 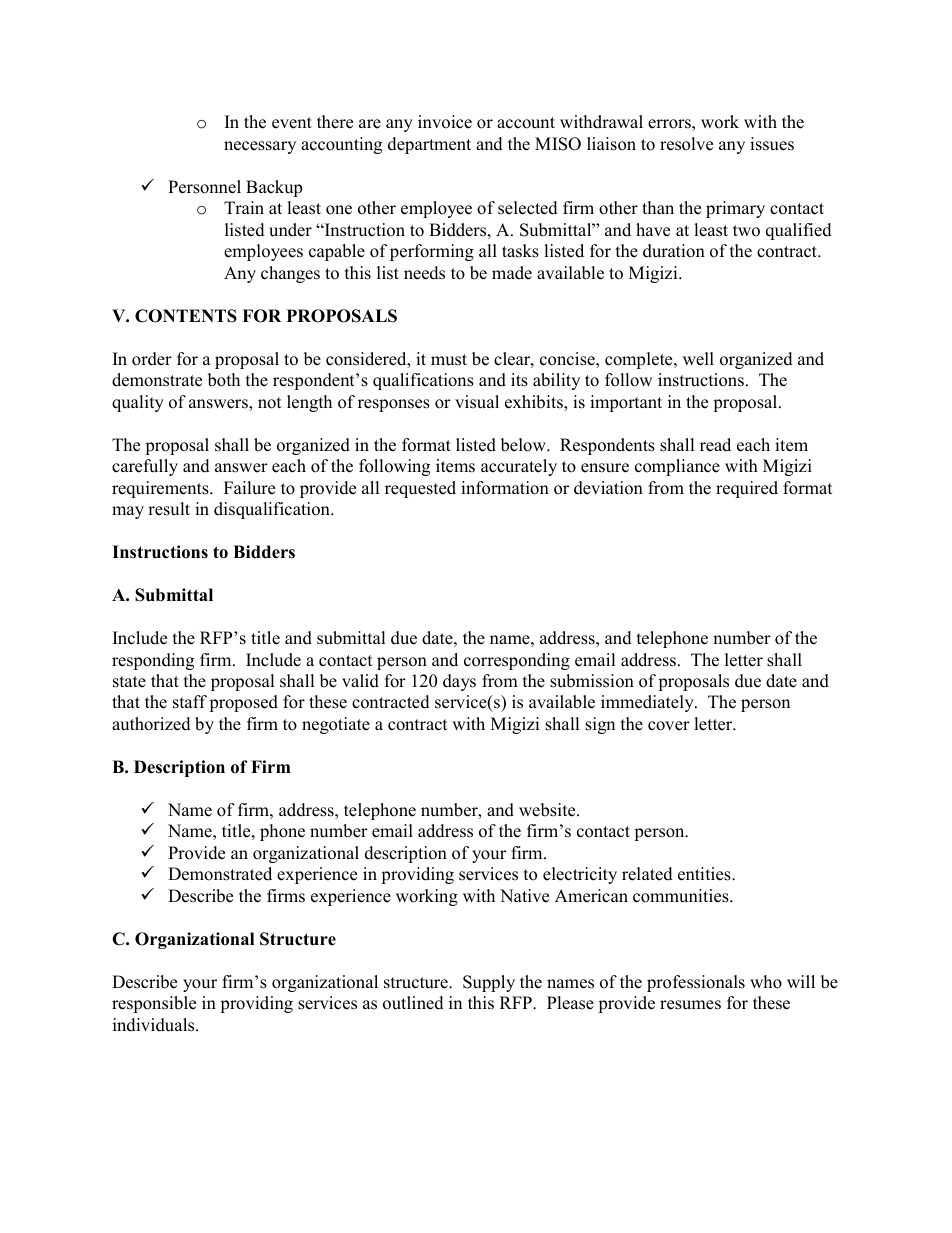 I want to click on result, so click(x=169, y=509).
